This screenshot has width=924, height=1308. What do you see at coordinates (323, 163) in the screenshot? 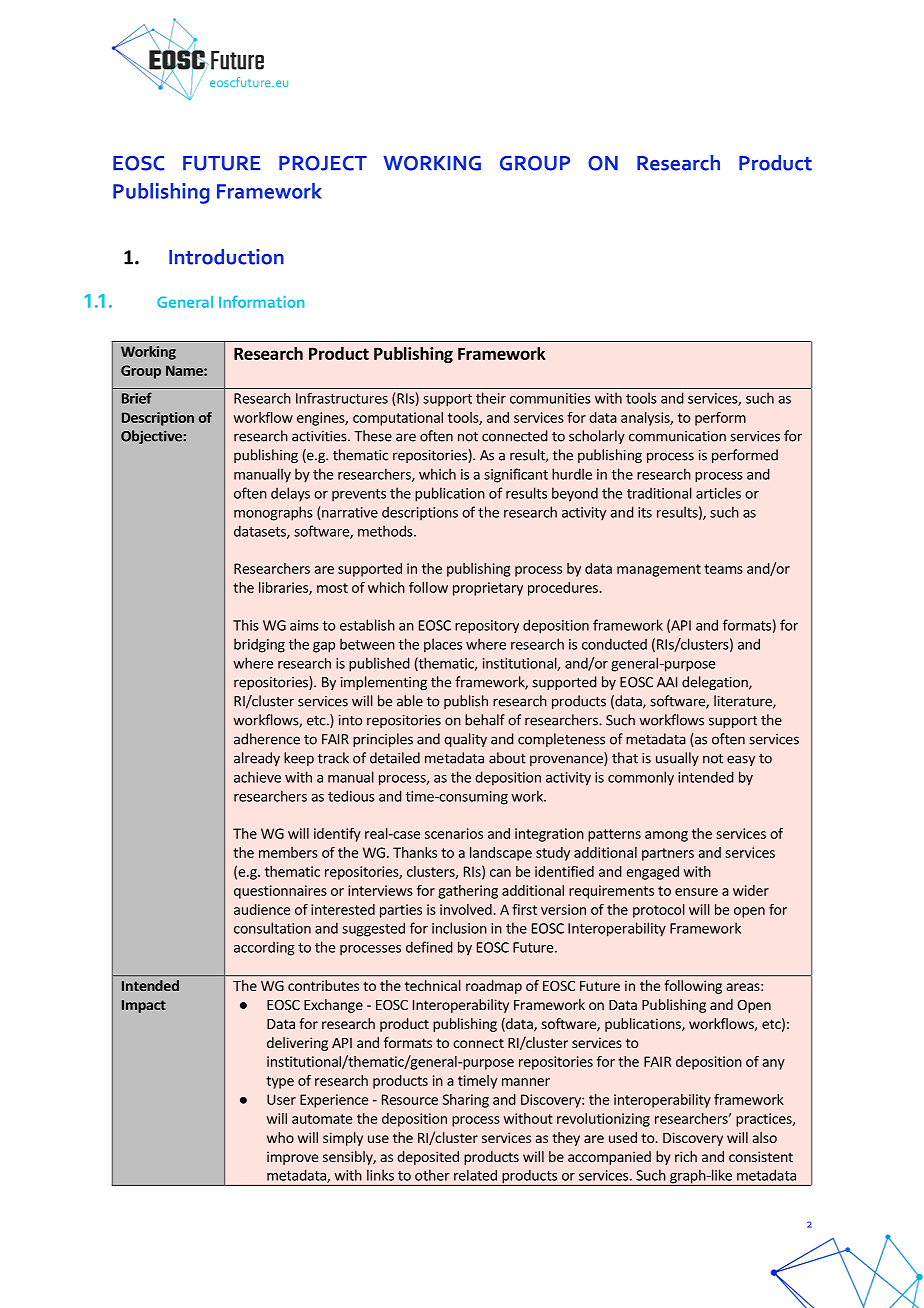
I see `PROJECT` at bounding box center [323, 163].
